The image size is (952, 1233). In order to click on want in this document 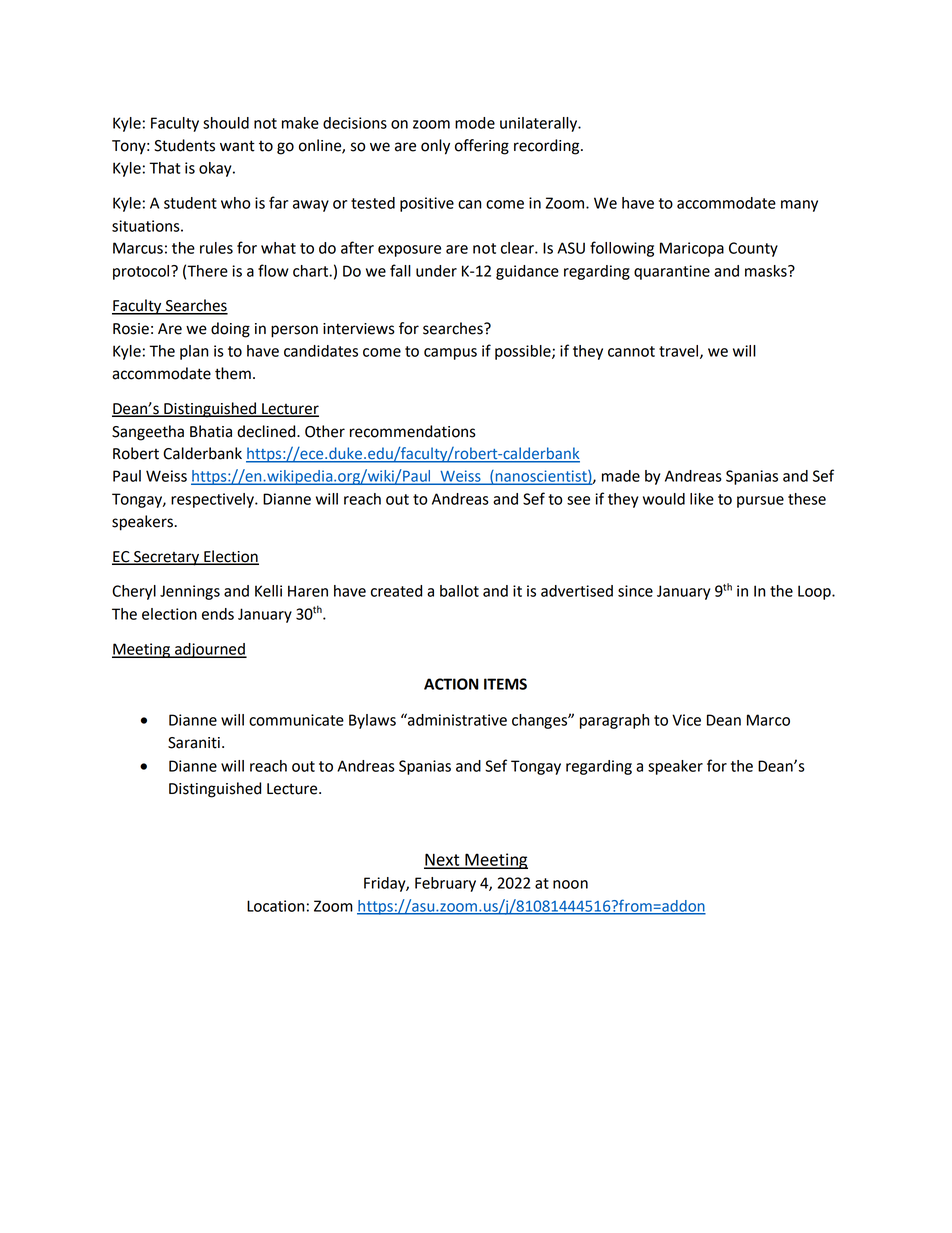, I will do `click(237, 146)`.
